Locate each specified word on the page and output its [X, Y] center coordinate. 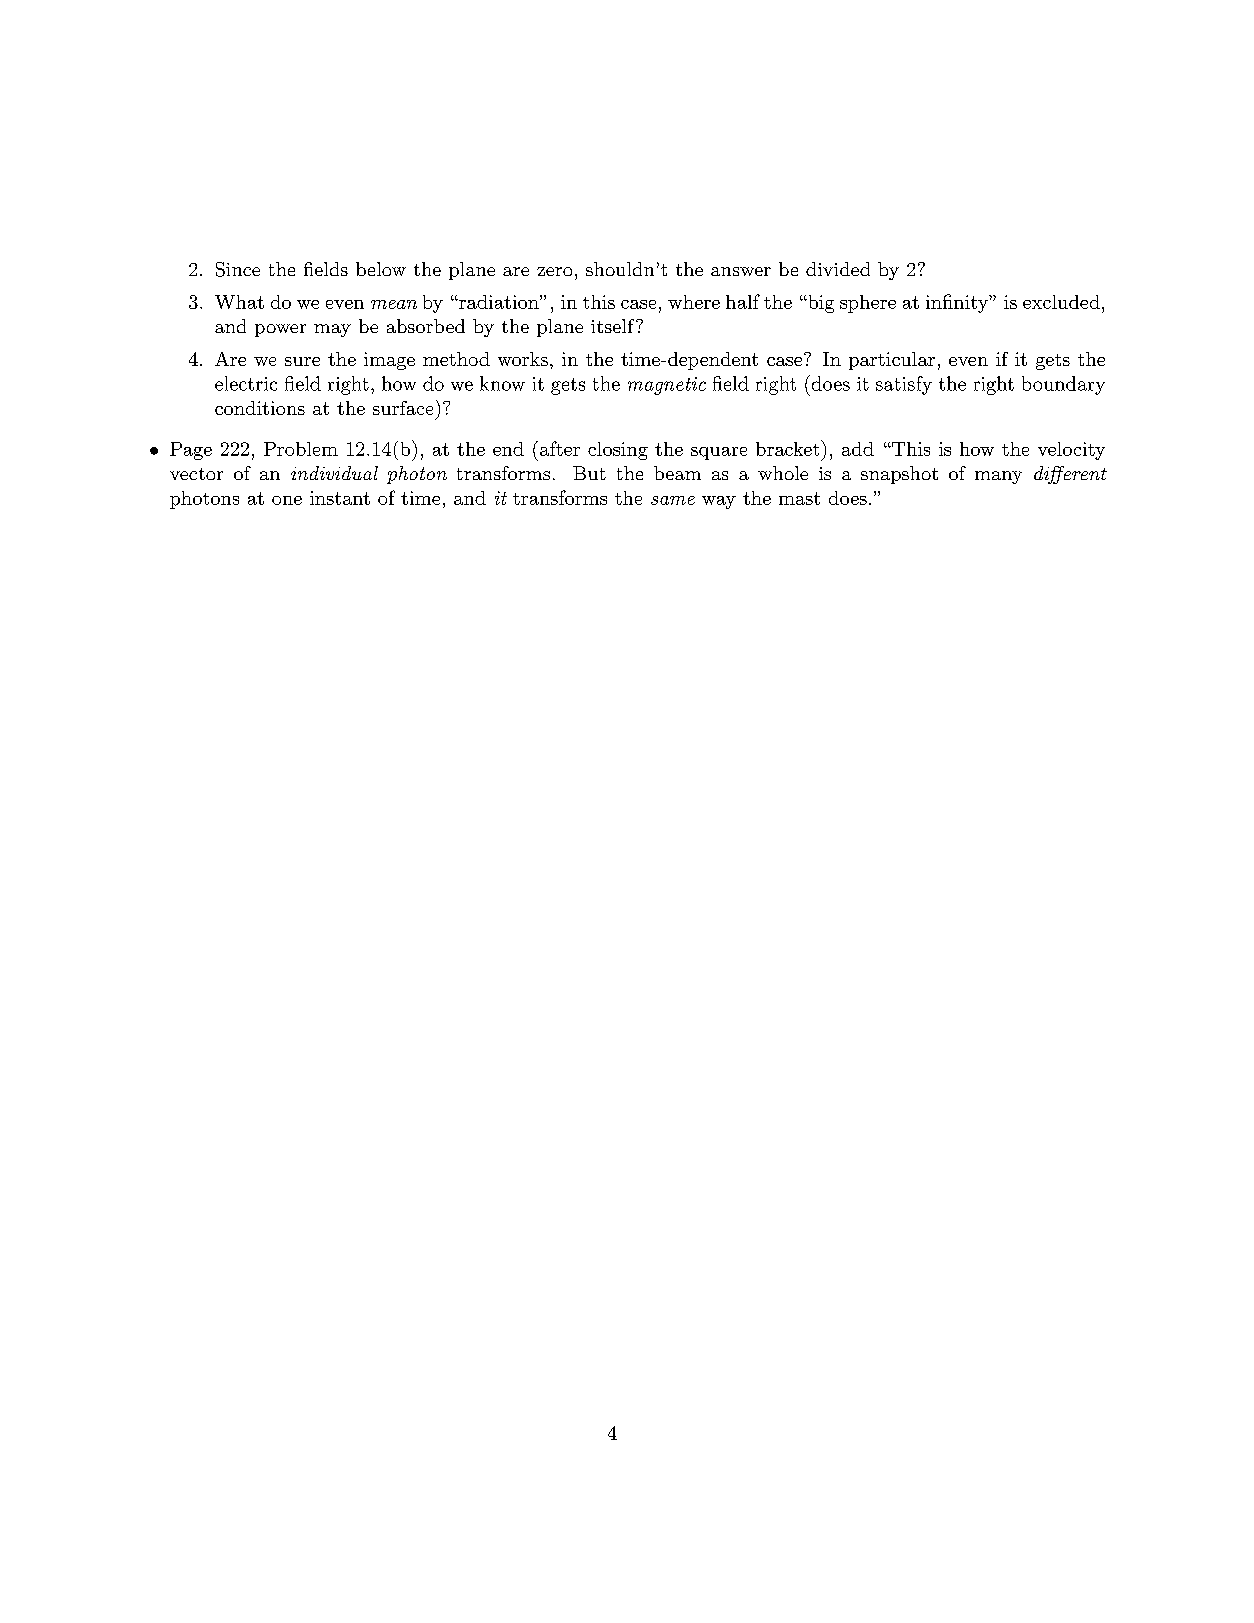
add [858, 449]
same [673, 500]
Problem [301, 449]
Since [238, 269]
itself [614, 326]
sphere [868, 304]
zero [554, 271]
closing [618, 451]
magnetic [667, 386]
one [287, 500]
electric [246, 383]
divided [838, 269]
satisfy [904, 385]
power [280, 330]
